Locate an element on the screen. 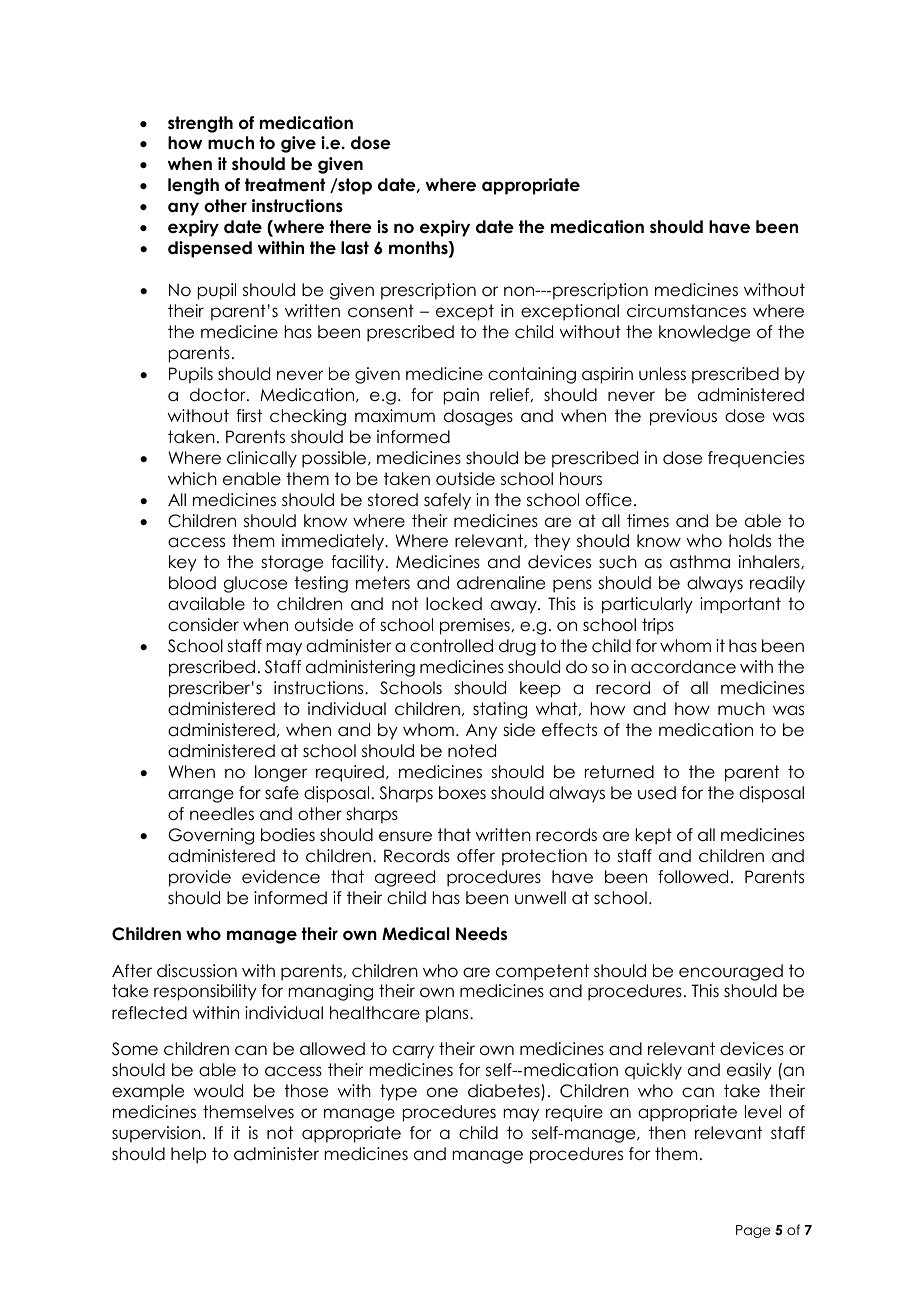  dosages is located at coordinates (478, 417).
